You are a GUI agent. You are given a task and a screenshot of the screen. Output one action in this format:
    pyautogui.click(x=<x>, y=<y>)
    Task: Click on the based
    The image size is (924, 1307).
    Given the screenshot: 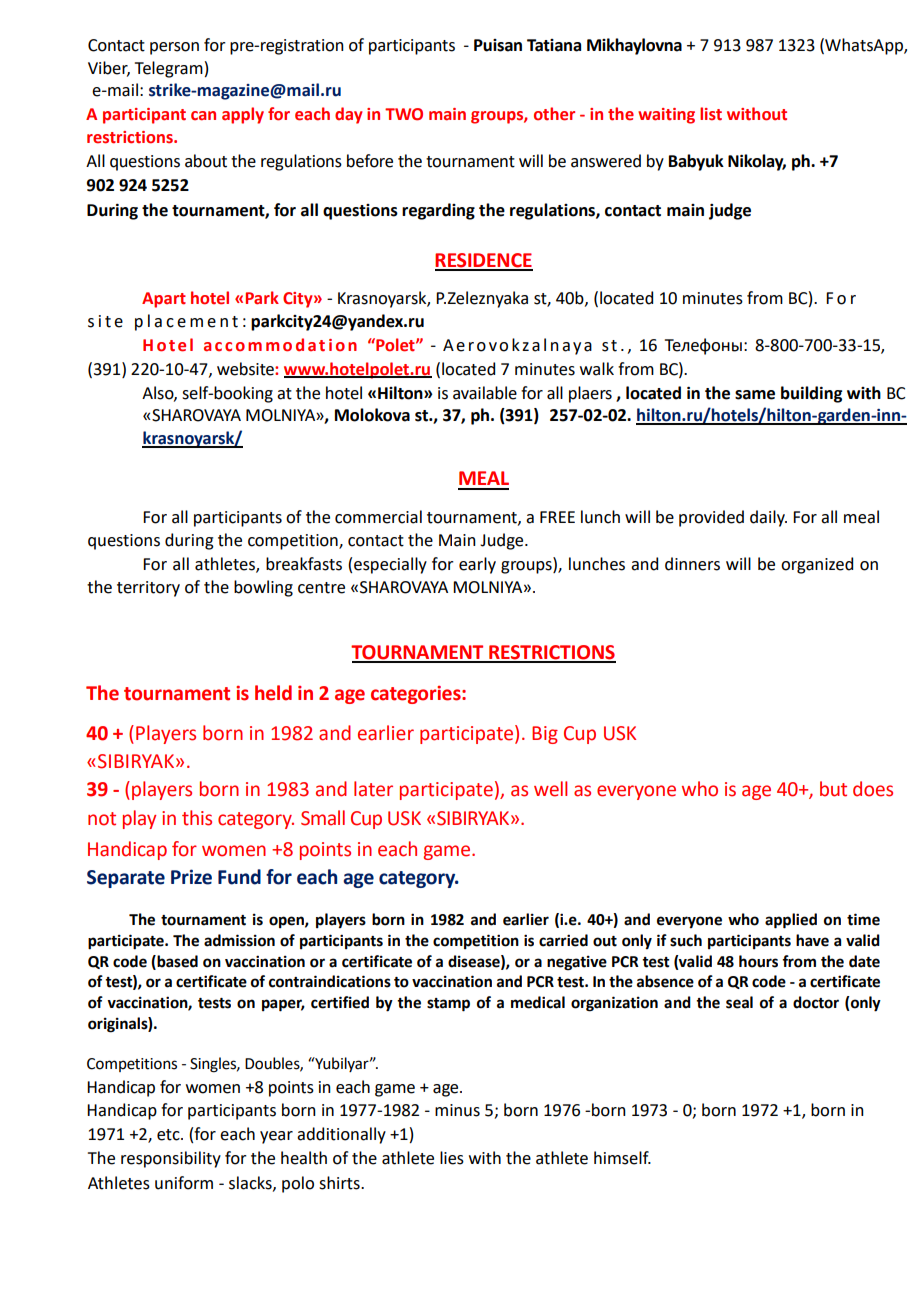 What is the action you would take?
    pyautogui.click(x=176, y=962)
